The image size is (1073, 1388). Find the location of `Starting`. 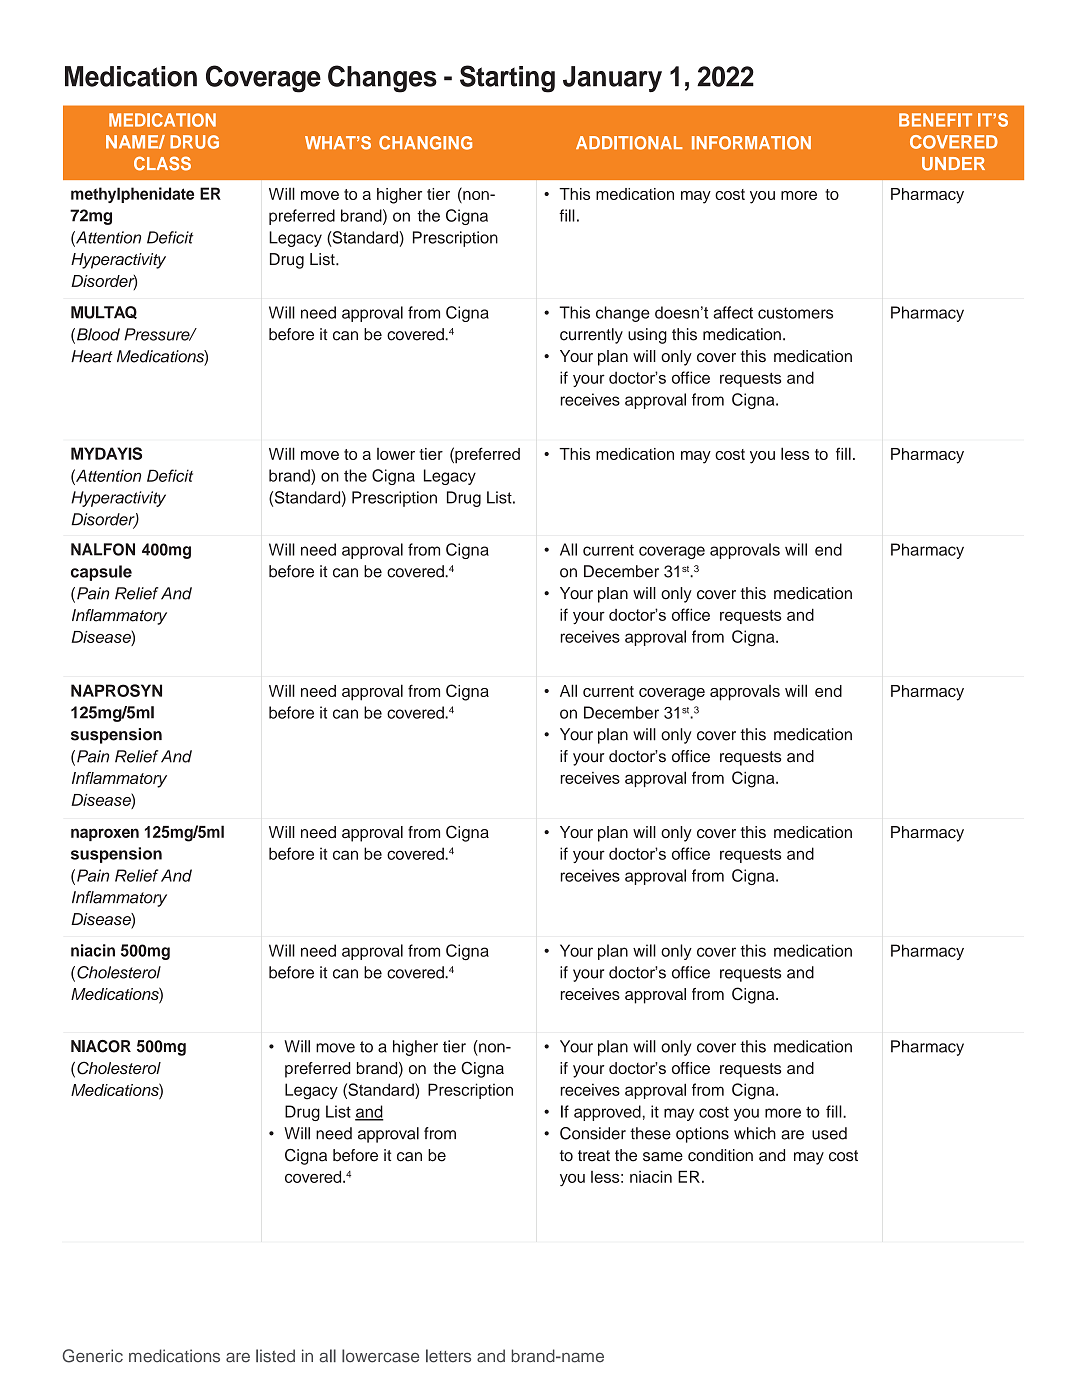

Starting is located at coordinates (507, 79).
